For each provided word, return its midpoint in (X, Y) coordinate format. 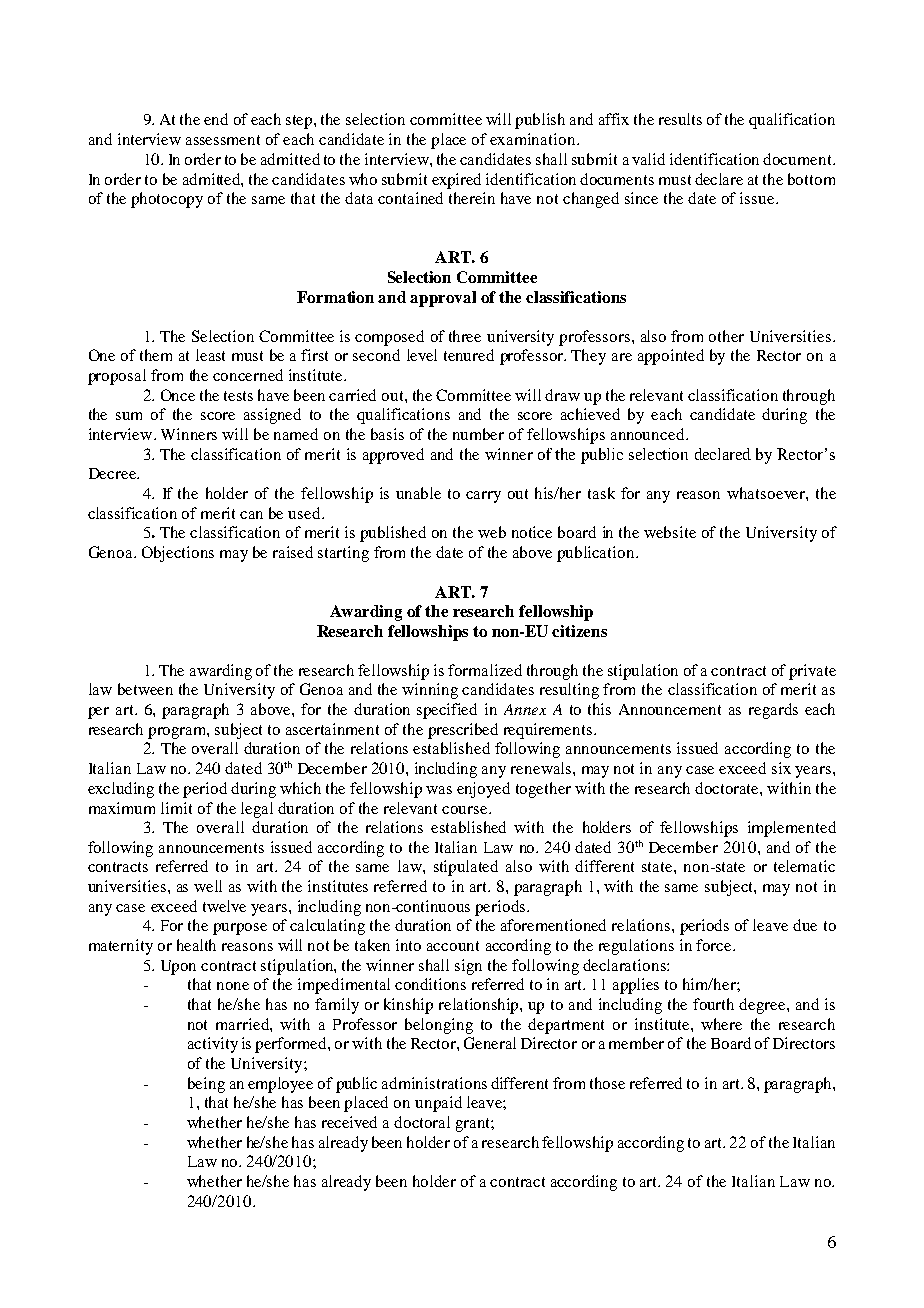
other (726, 336)
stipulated (466, 868)
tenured (469, 355)
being (206, 1085)
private (812, 672)
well (208, 886)
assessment (223, 140)
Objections (178, 554)
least (210, 355)
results (680, 119)
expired (456, 181)
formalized (485, 670)
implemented (792, 829)
